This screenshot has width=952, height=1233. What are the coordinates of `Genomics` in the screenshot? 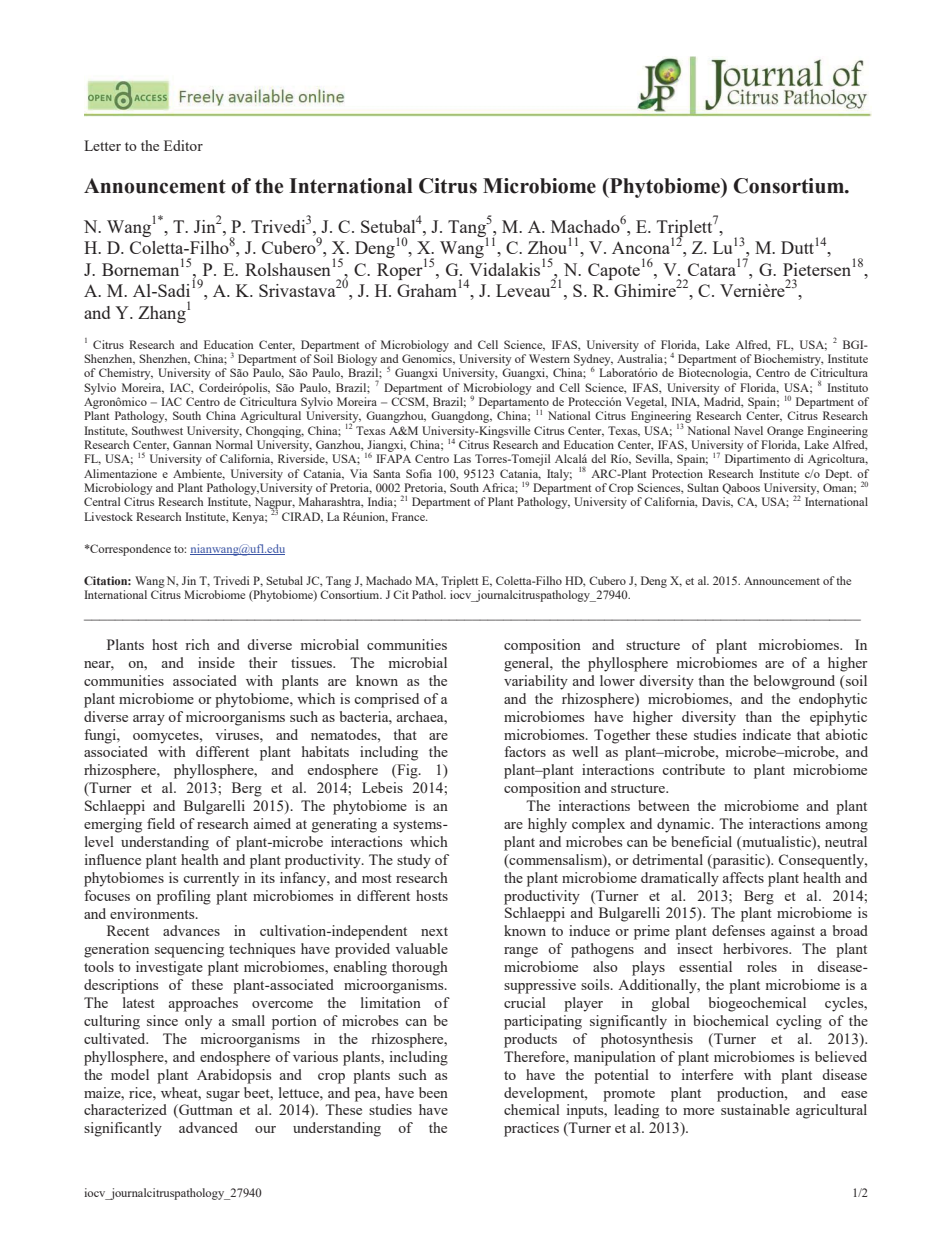 It's located at (428, 359).
